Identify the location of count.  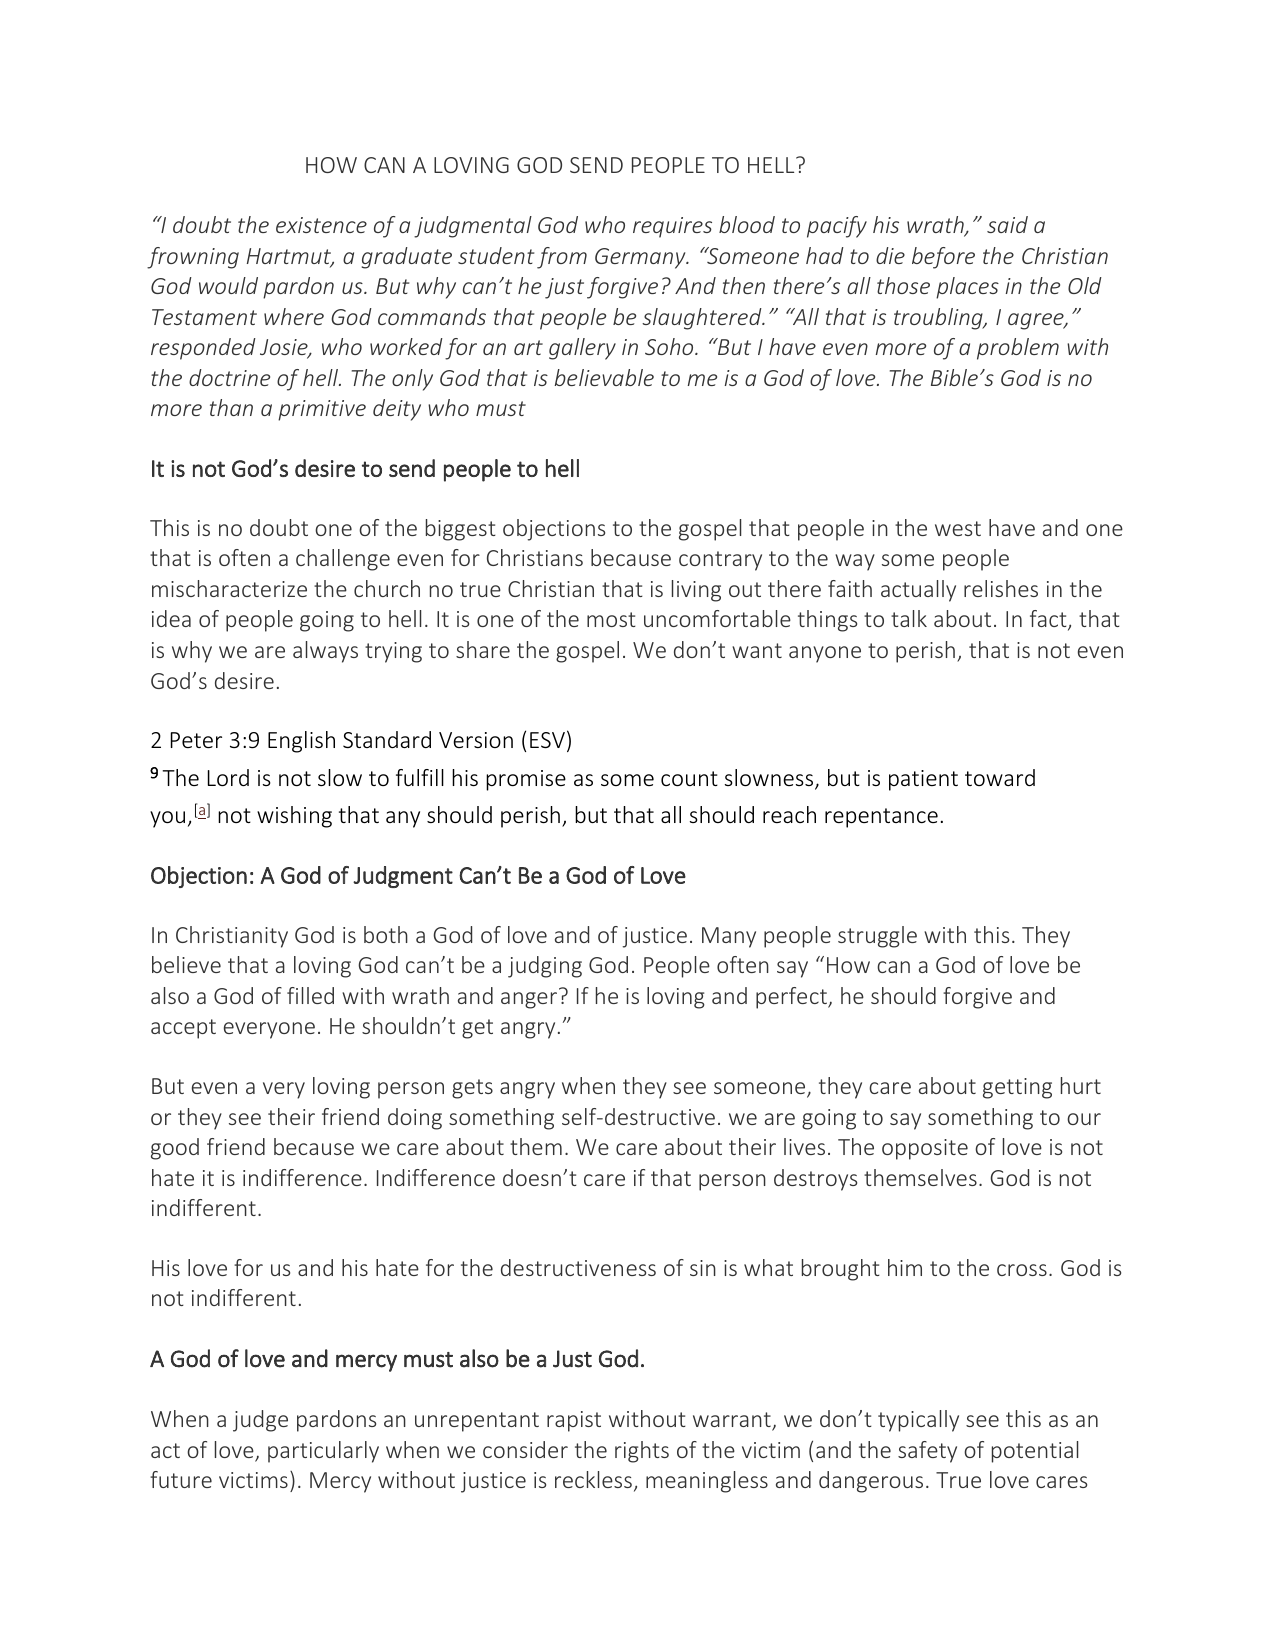
(689, 778).
